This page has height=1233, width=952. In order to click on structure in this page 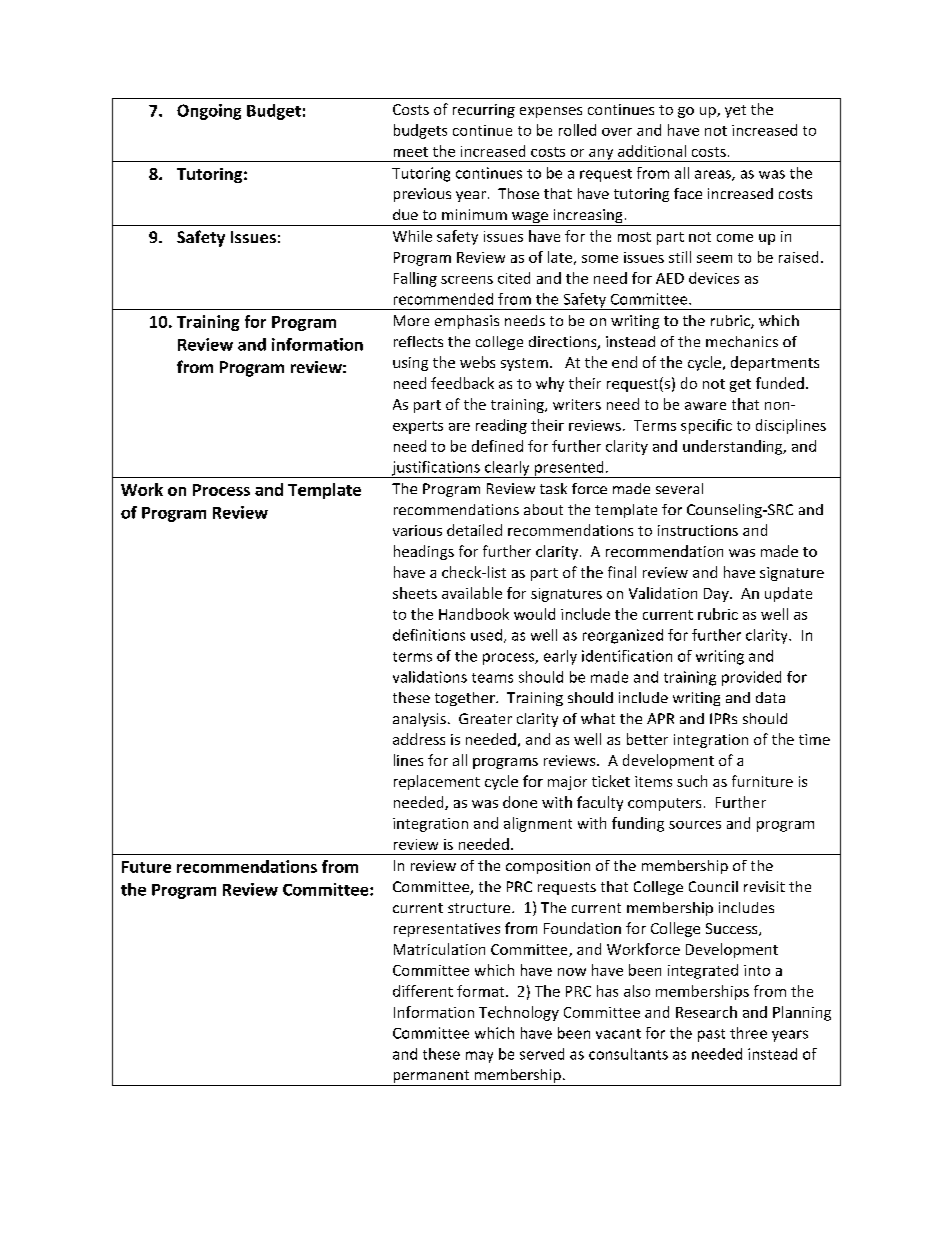, I will do `click(480, 908)`.
